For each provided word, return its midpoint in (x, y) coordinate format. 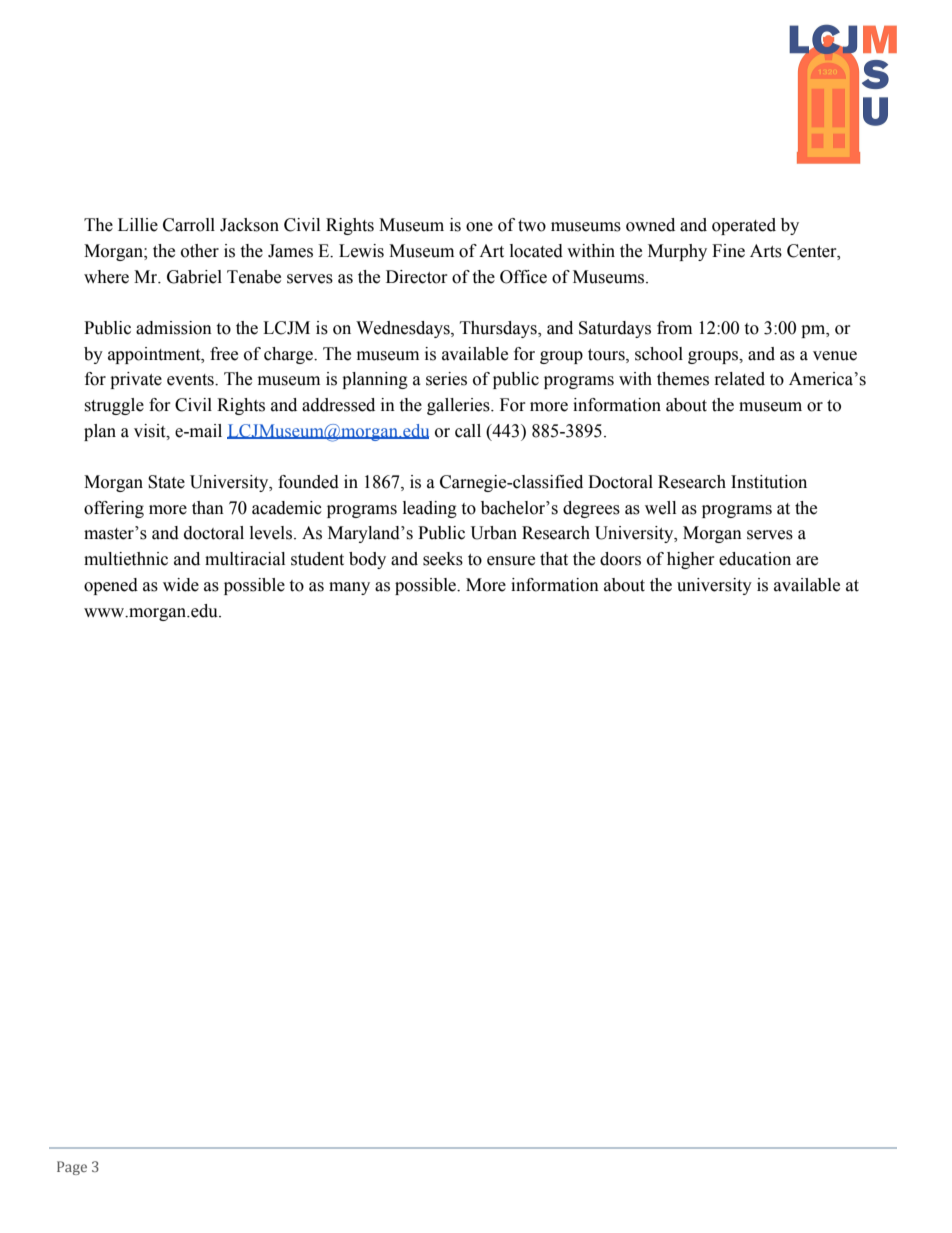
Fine (728, 251)
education (755, 559)
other (200, 251)
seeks (443, 559)
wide (181, 585)
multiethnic (126, 559)
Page (72, 1168)
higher (691, 560)
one (479, 227)
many (349, 588)
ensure (511, 561)
